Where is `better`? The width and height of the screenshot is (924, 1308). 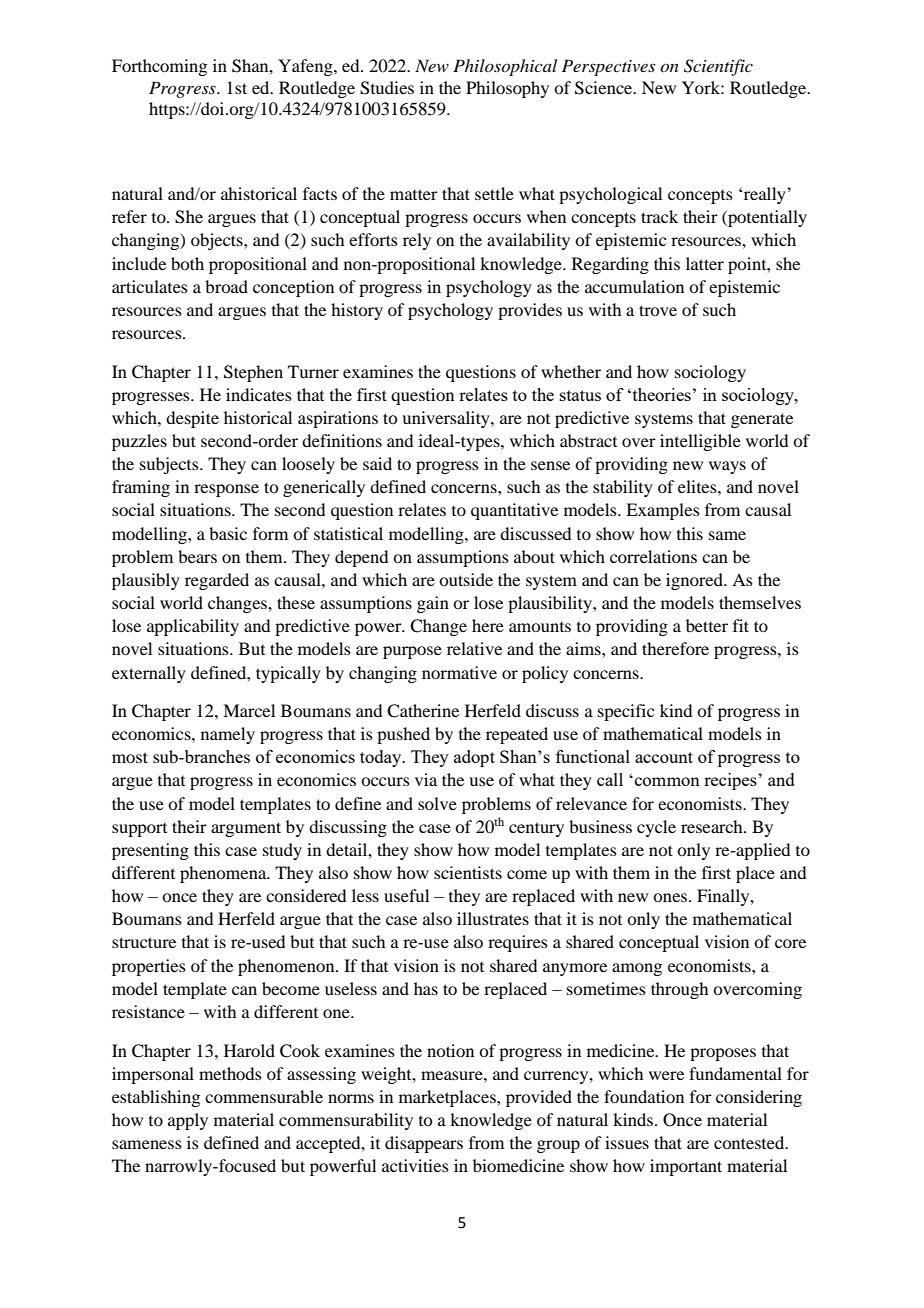 better is located at coordinates (707, 625).
